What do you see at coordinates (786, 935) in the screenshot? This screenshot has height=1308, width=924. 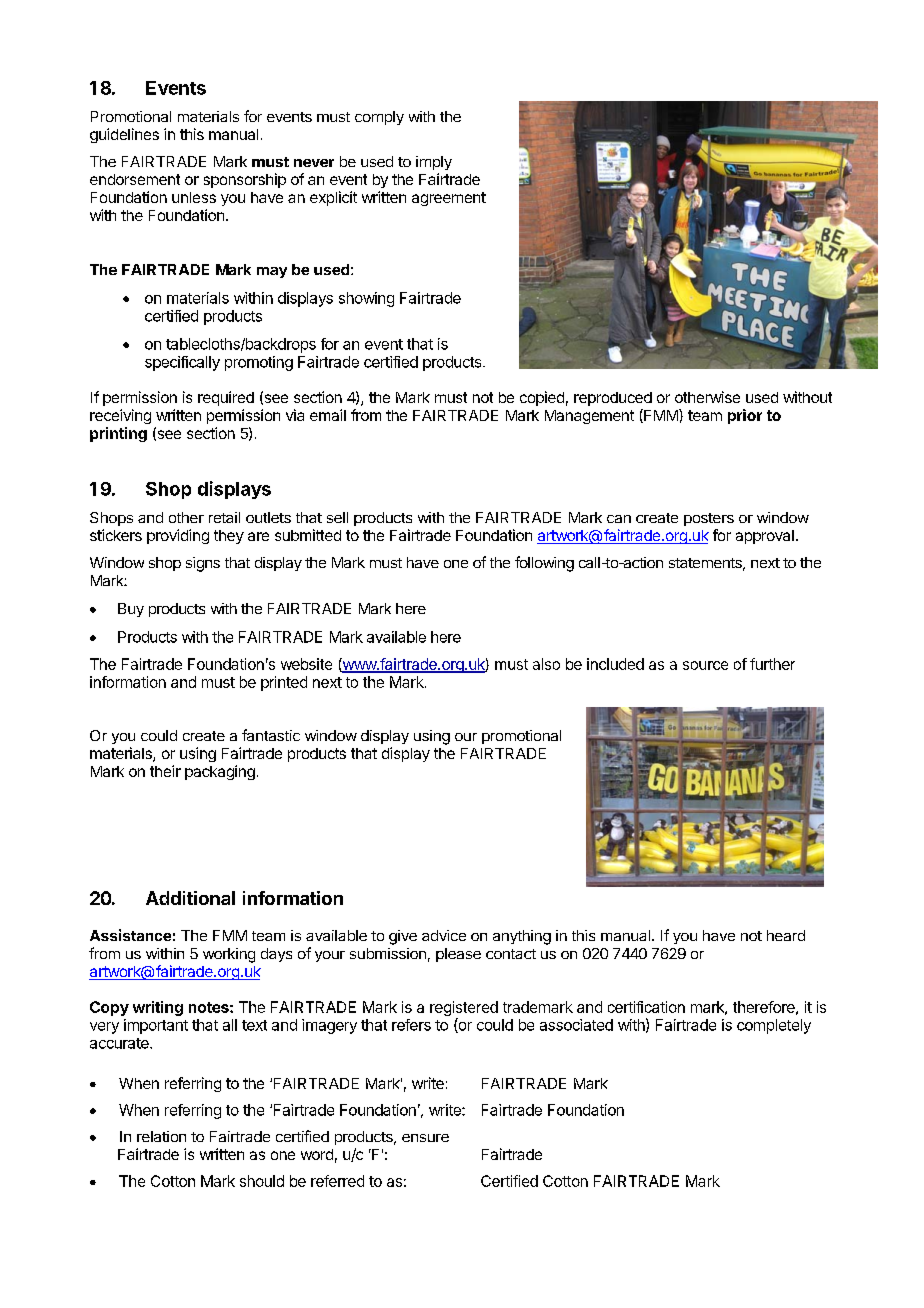 I see `heard` at bounding box center [786, 935].
